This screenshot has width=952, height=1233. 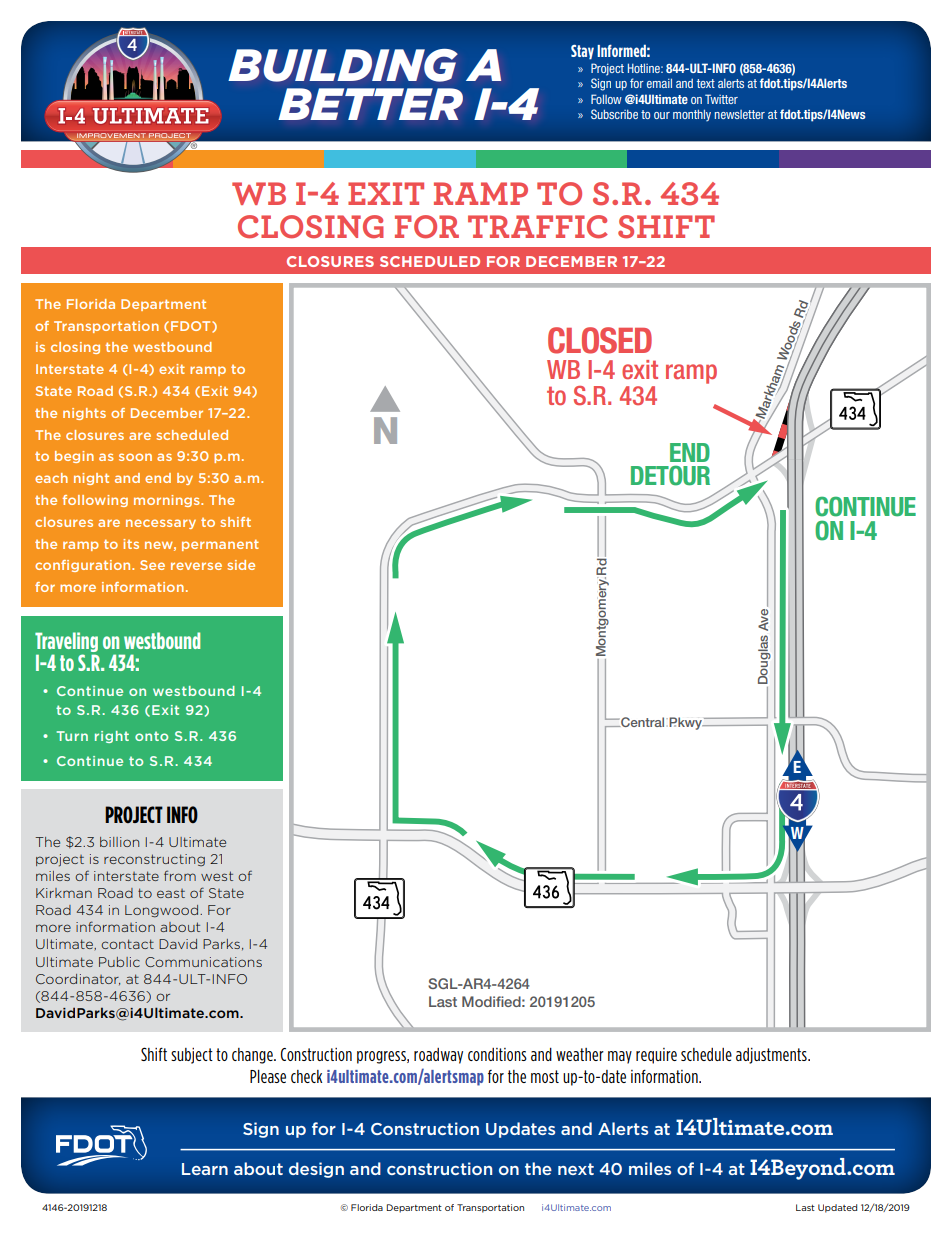 I want to click on DETOUR, so click(x=670, y=475).
